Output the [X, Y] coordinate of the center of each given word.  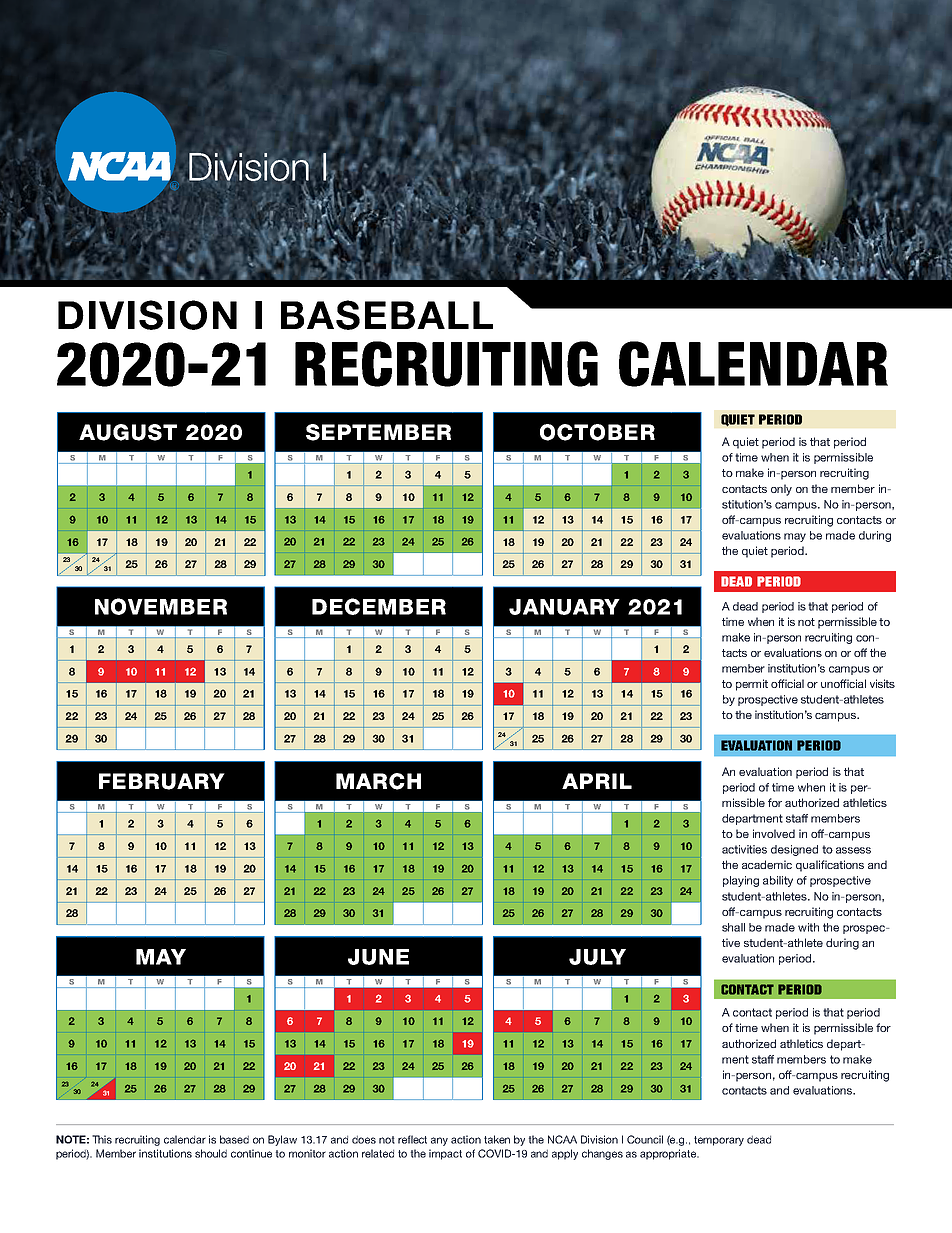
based [234, 1139]
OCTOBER [597, 432]
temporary [719, 1141]
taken [497, 1139]
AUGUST [128, 432]
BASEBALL [387, 315]
